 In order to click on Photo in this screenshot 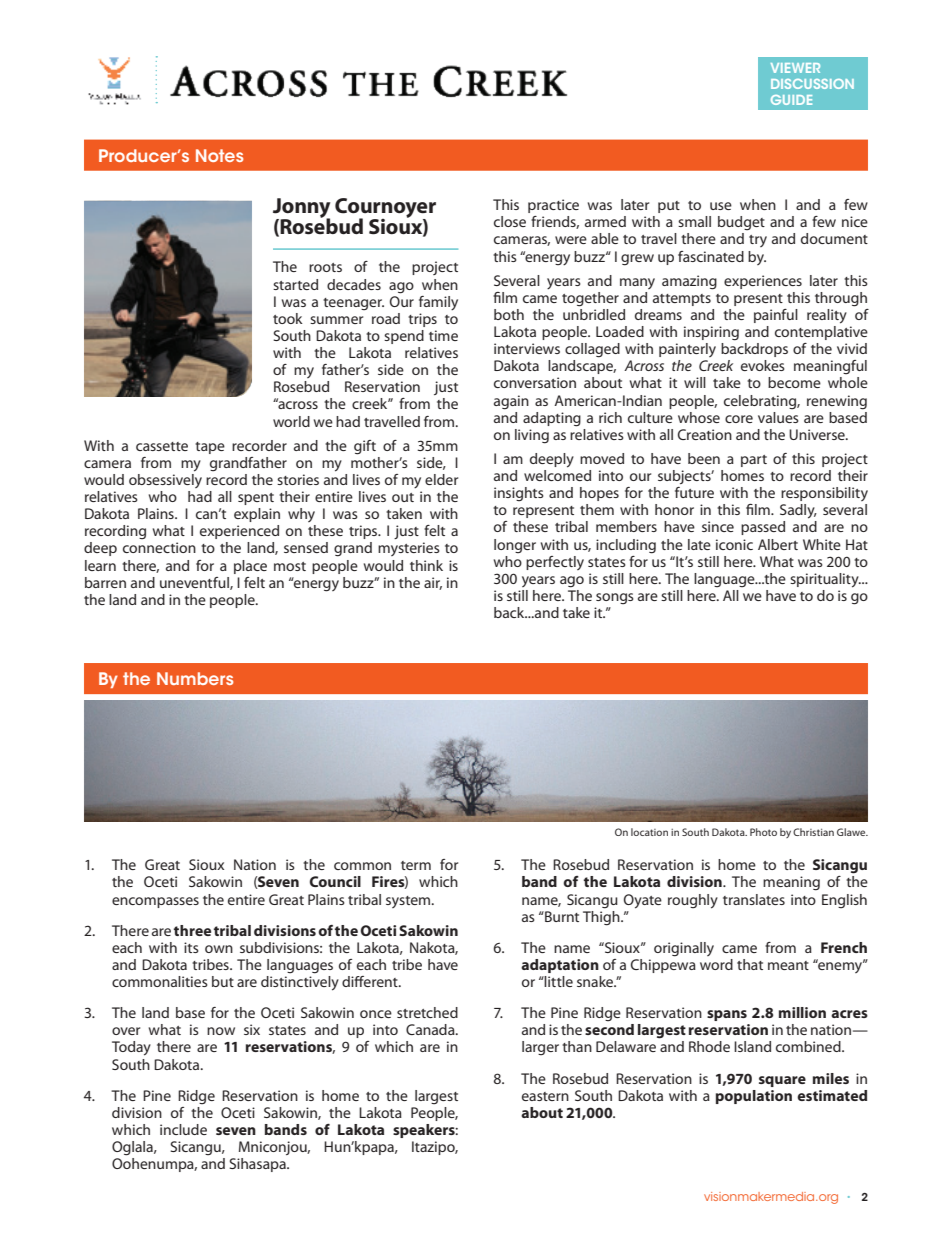, I will do `click(763, 832)`.
